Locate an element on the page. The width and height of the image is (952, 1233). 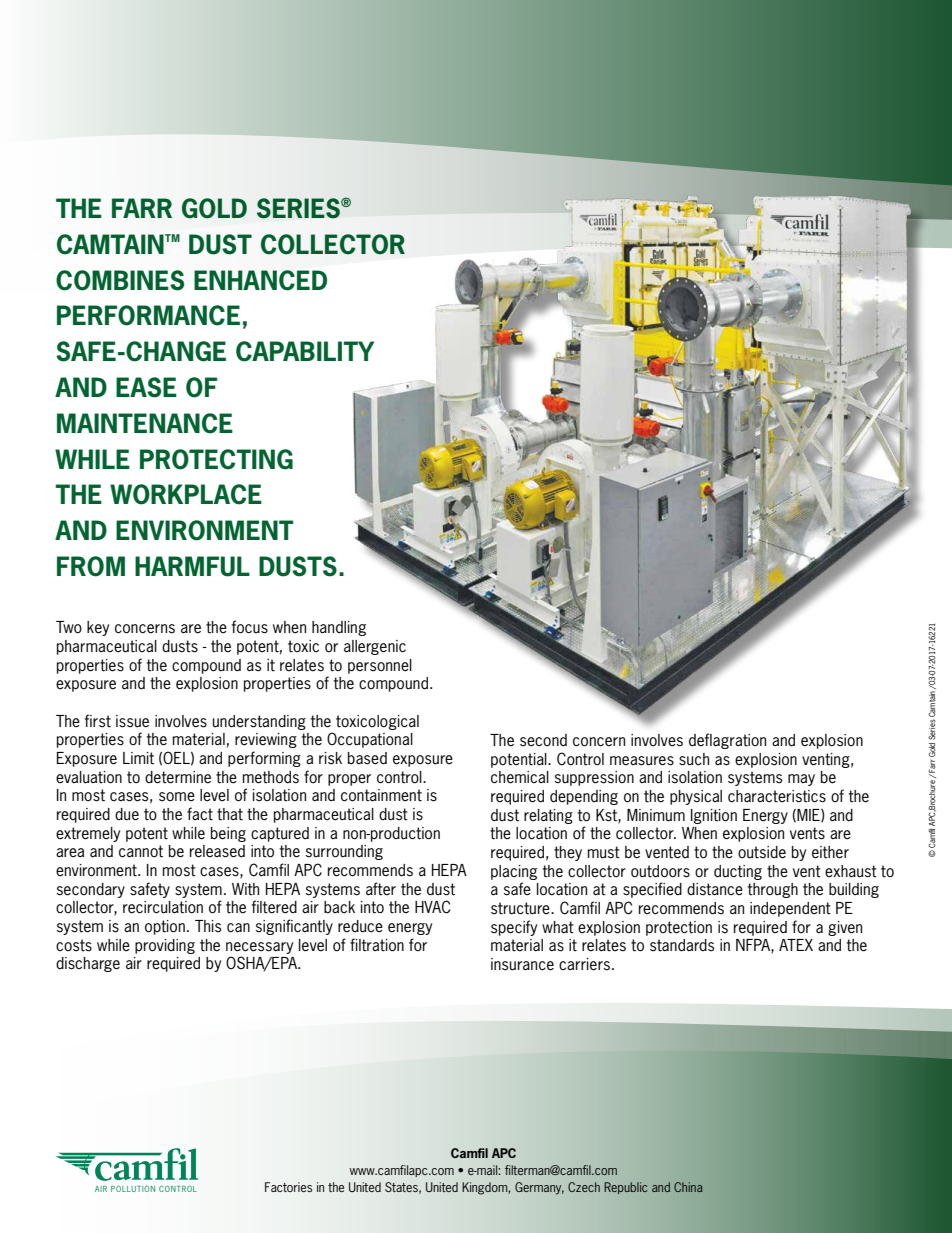
issue is located at coordinates (132, 721).
